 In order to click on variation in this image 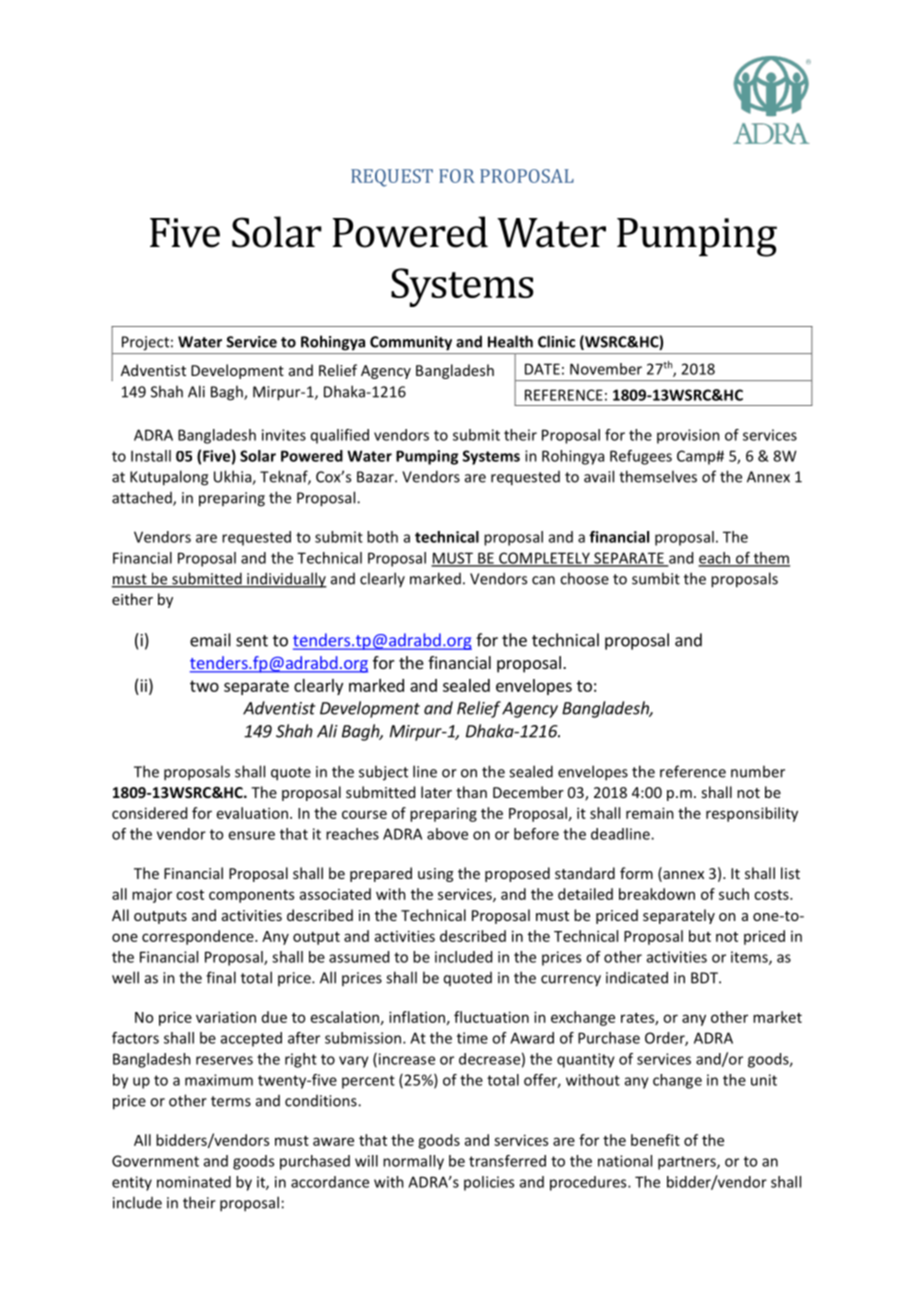, I will do `click(226, 1017)`.
